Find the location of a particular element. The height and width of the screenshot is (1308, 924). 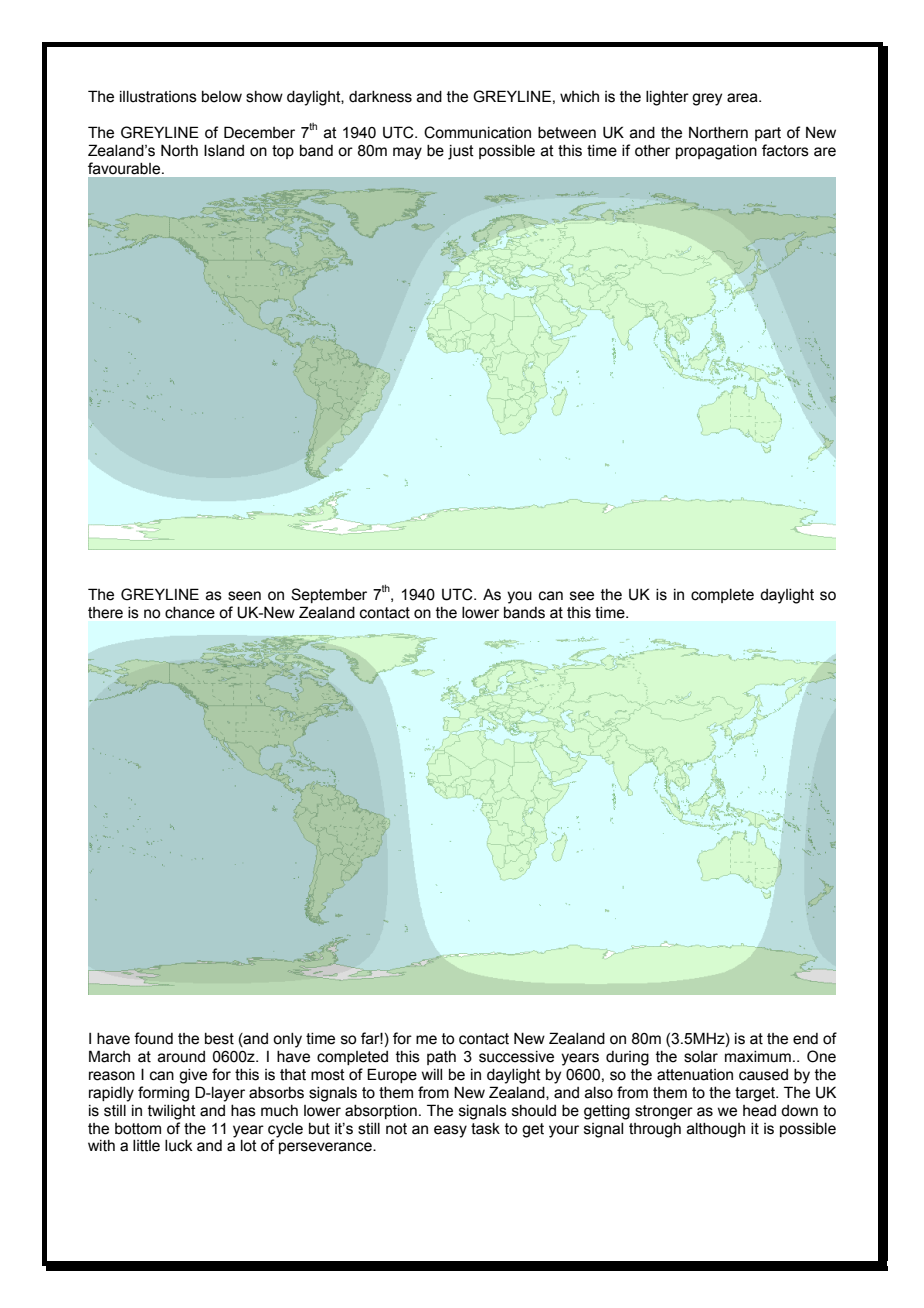

Communication is located at coordinates (477, 132).
